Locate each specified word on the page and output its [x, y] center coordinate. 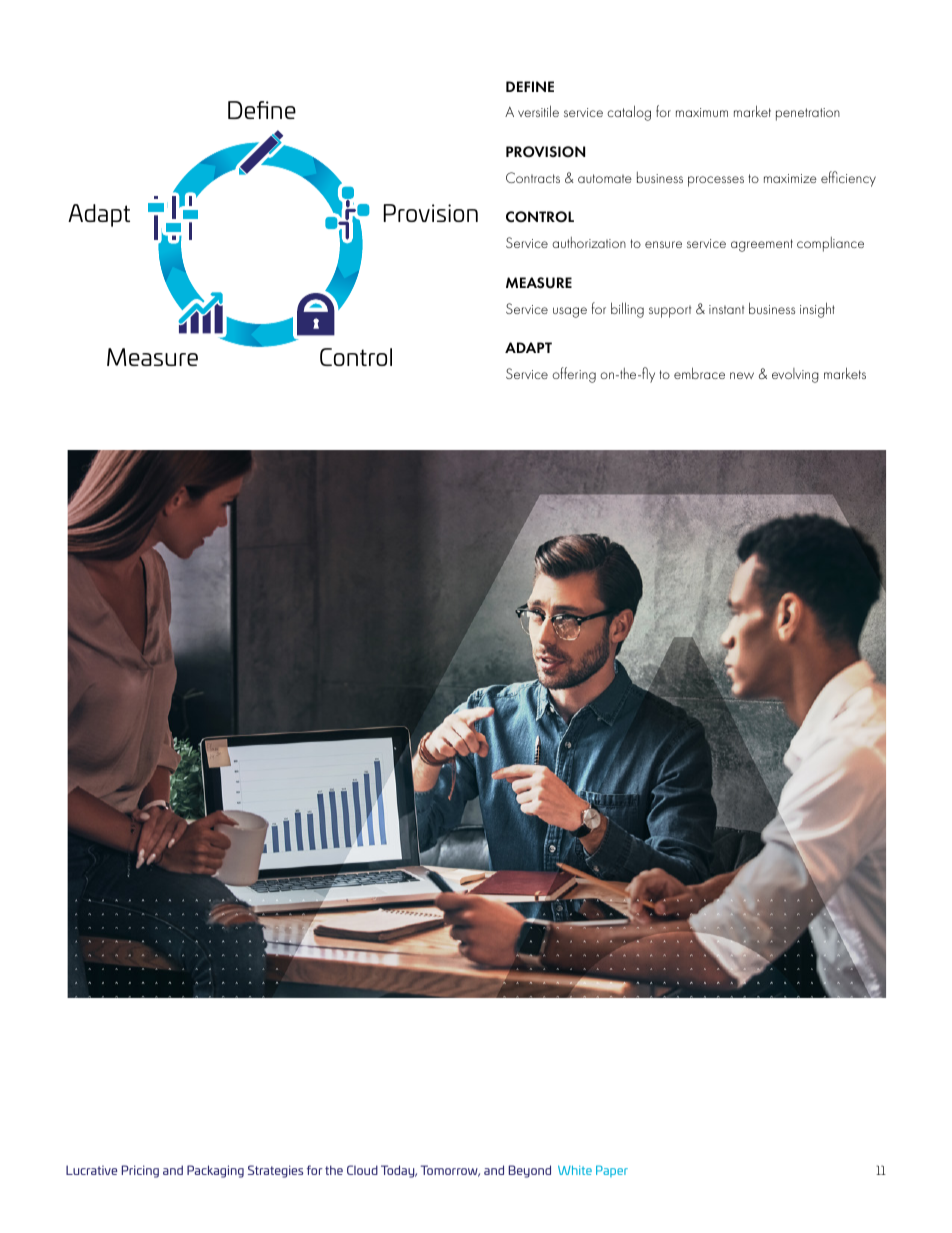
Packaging [215, 1171]
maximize [790, 178]
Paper [612, 1171]
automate [605, 178]
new [742, 375]
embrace [699, 373]
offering [574, 375]
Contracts [533, 177]
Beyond [530, 1171]
